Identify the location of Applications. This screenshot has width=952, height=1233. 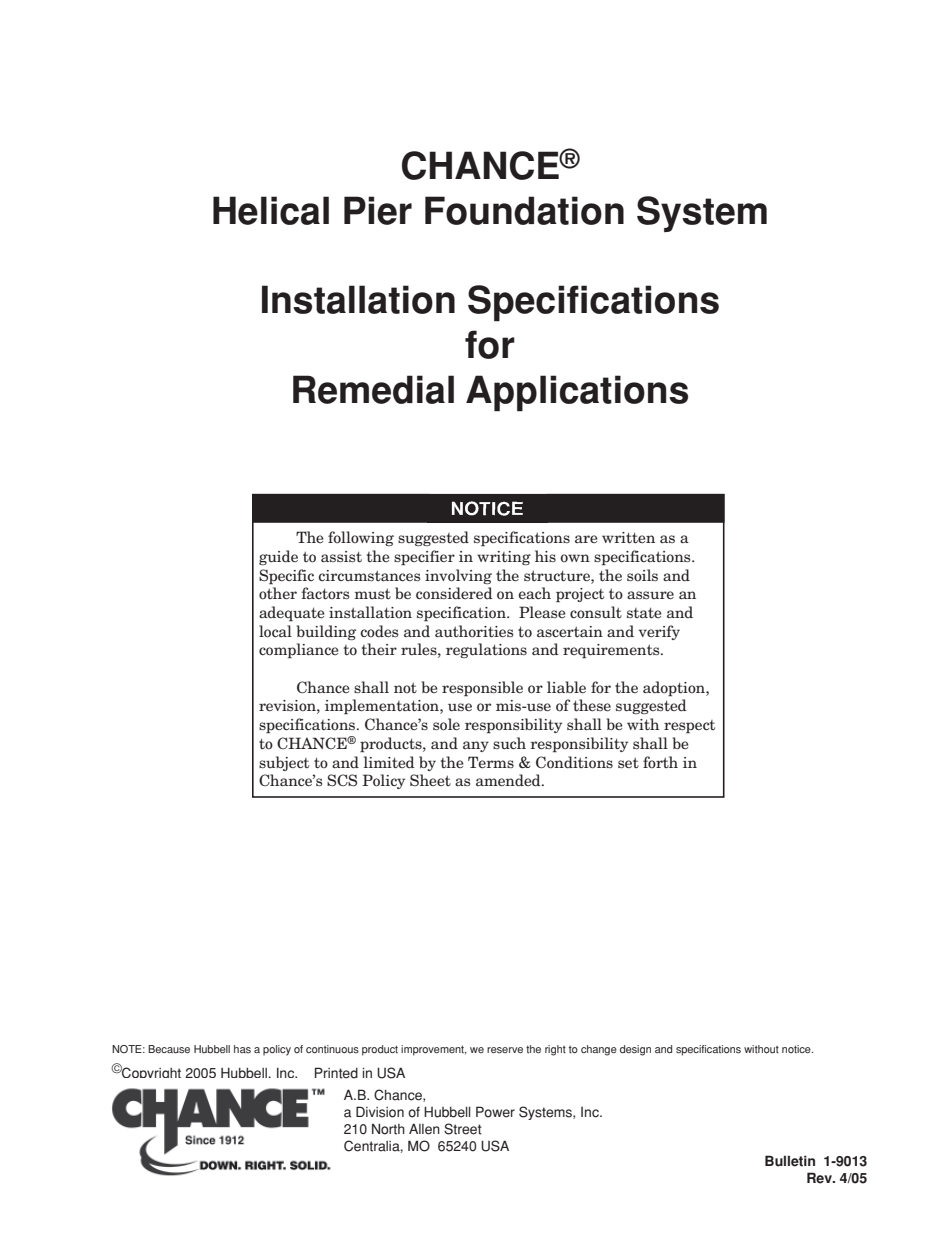
(577, 393).
